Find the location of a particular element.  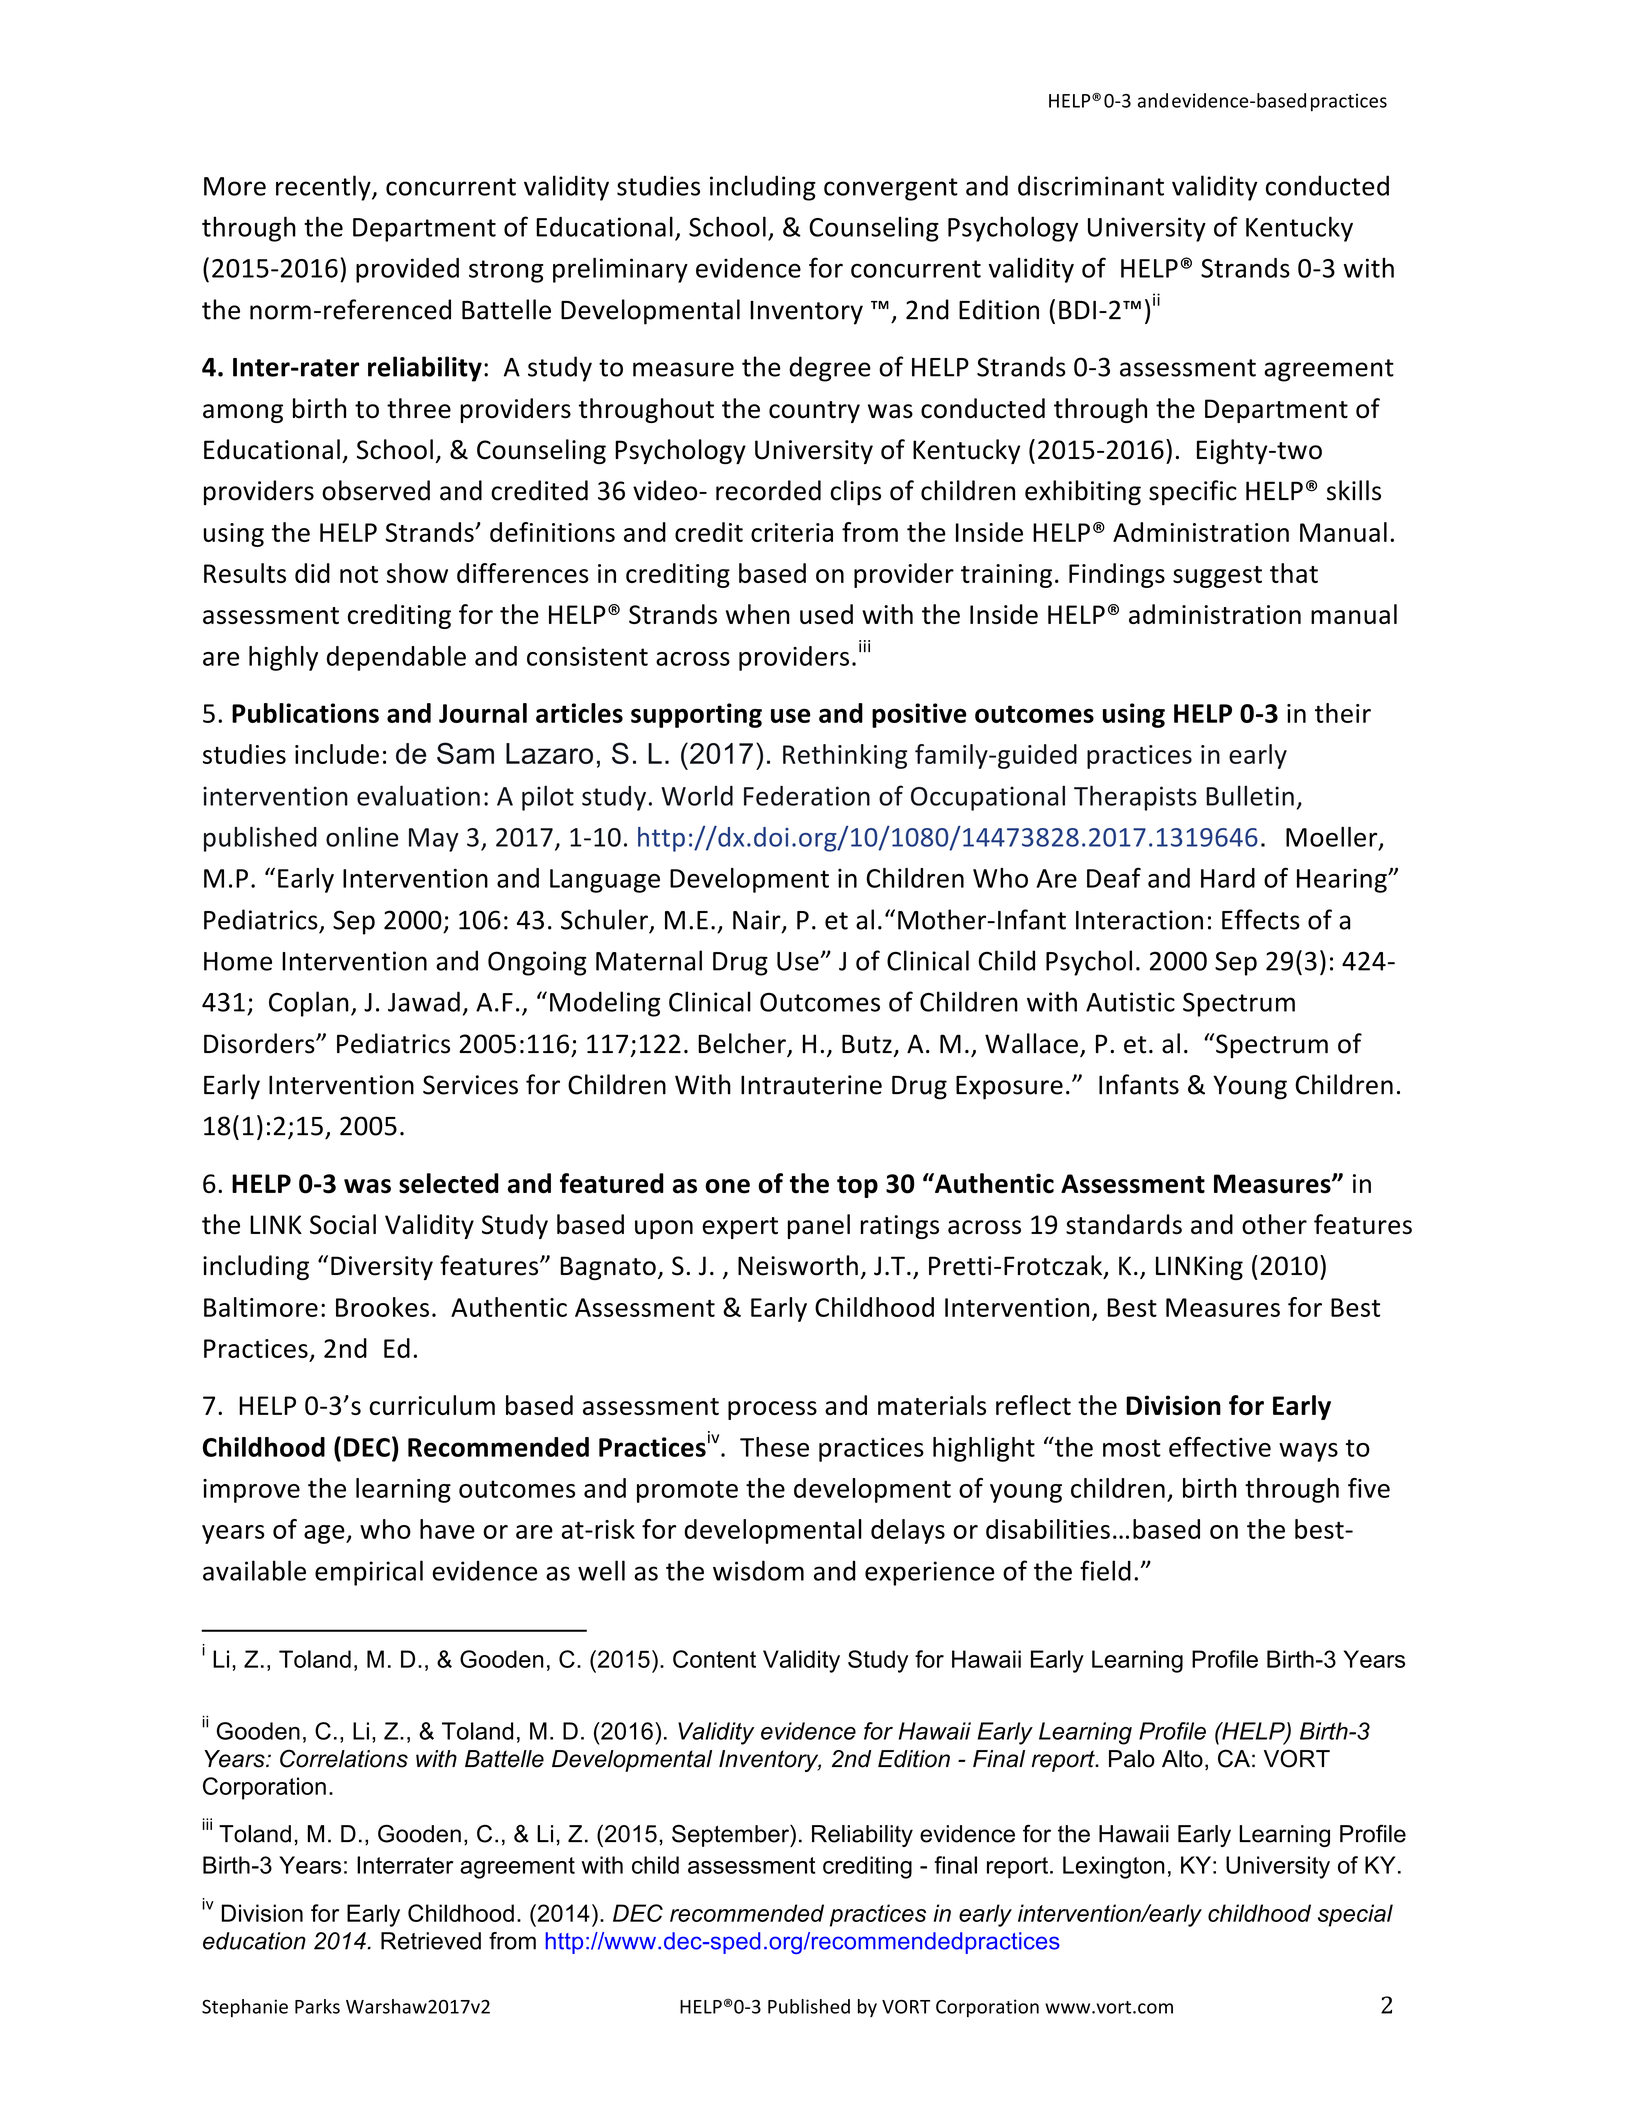

used is located at coordinates (826, 614).
